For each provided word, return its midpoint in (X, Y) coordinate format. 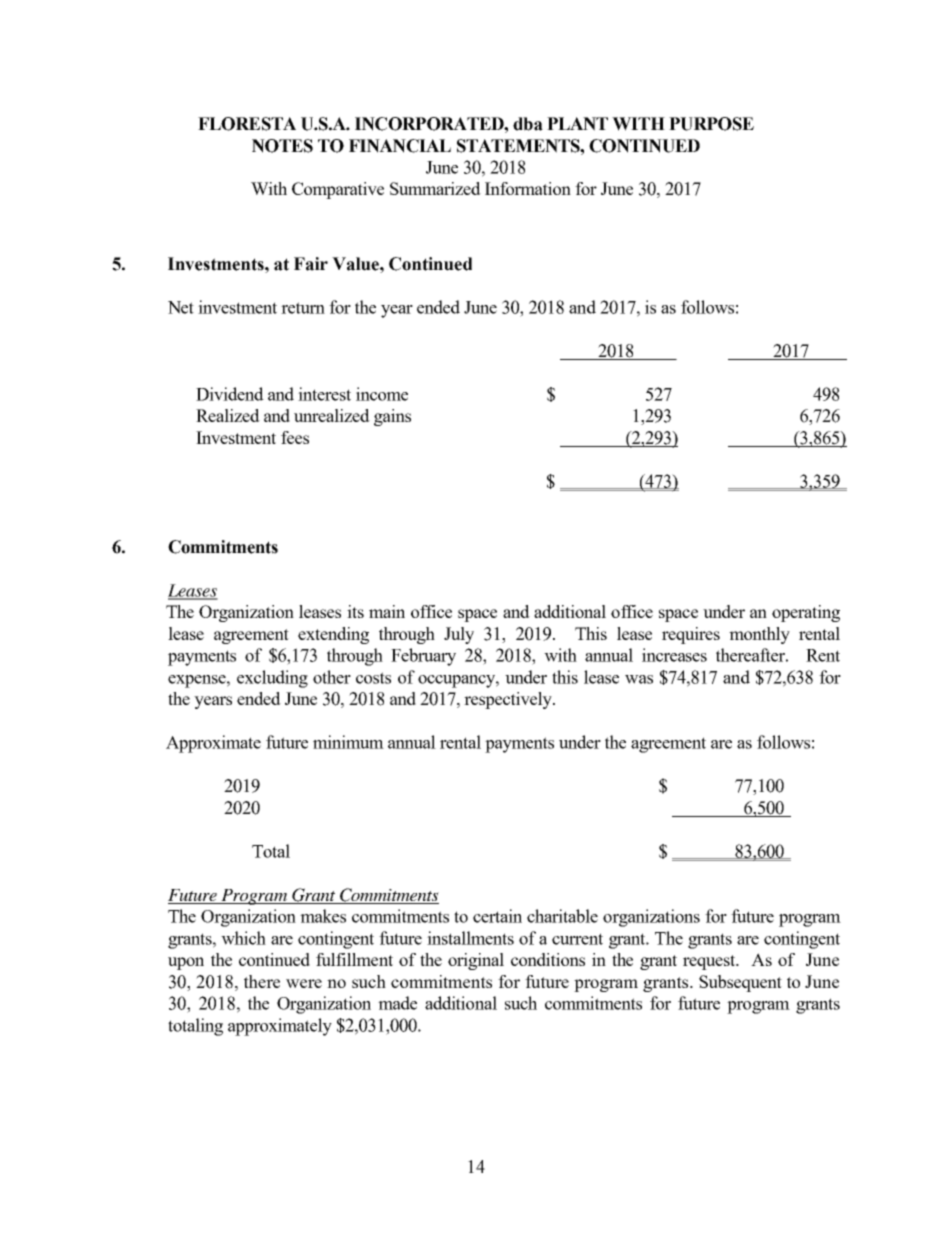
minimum (348, 742)
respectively (509, 700)
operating (806, 613)
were (304, 983)
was (639, 679)
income (382, 394)
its (355, 611)
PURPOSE (711, 124)
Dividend (230, 394)
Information (528, 188)
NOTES (282, 146)
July (459, 635)
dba (528, 124)
